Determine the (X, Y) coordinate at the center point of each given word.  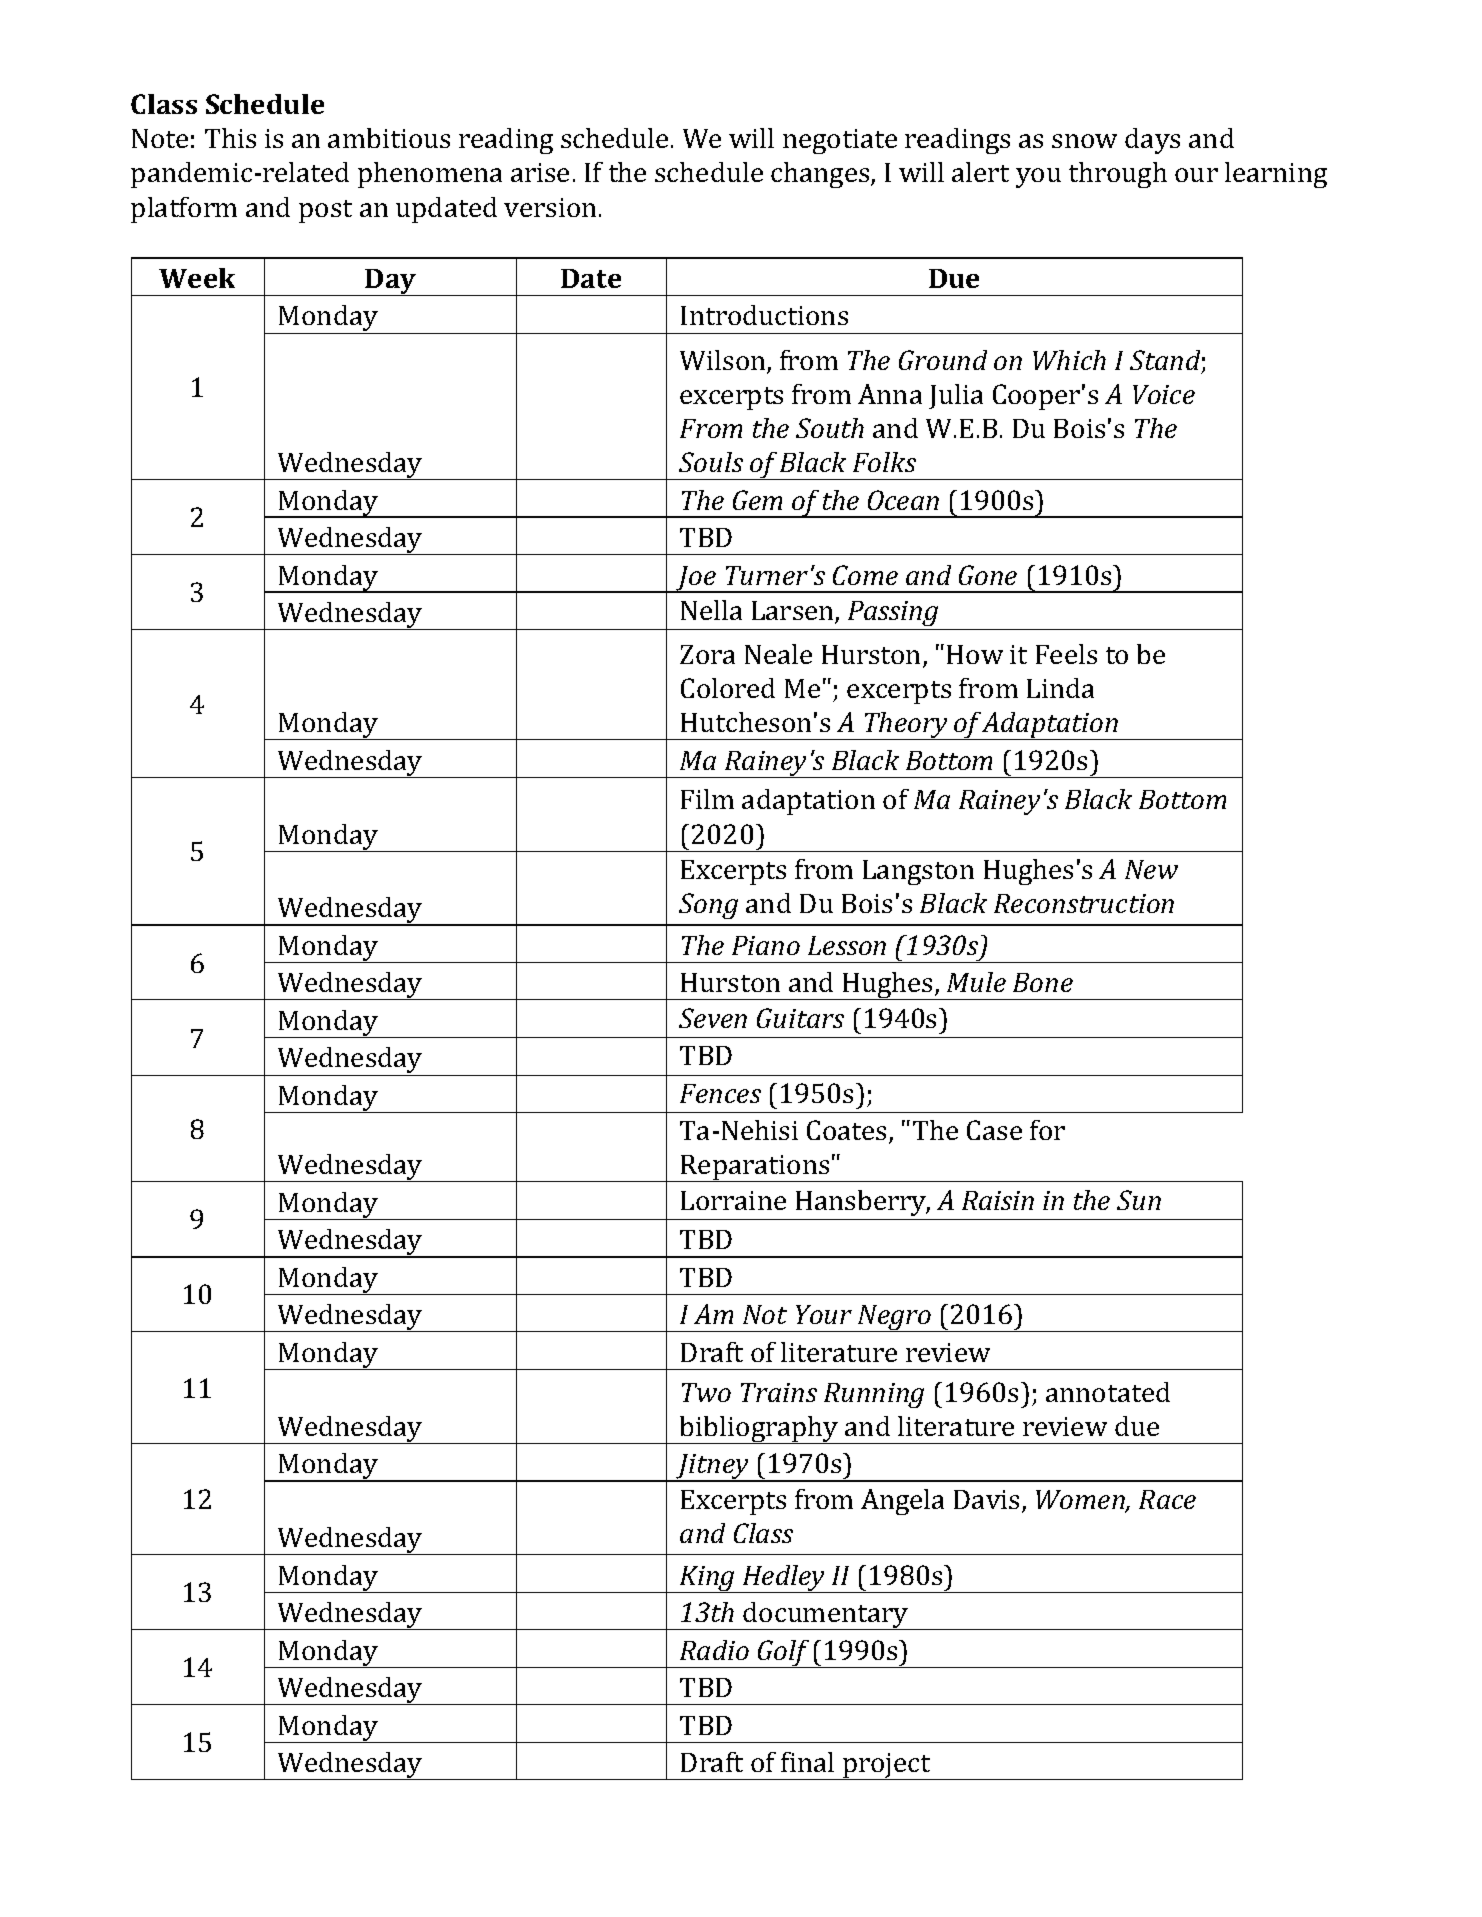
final (807, 1762)
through (1118, 175)
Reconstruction (1084, 903)
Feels (1066, 654)
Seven (713, 1018)
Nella (711, 610)
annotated (1108, 1392)
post (325, 211)
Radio (714, 1650)
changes (821, 175)
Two (706, 1392)
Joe (696, 579)
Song (708, 906)
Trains (779, 1392)
